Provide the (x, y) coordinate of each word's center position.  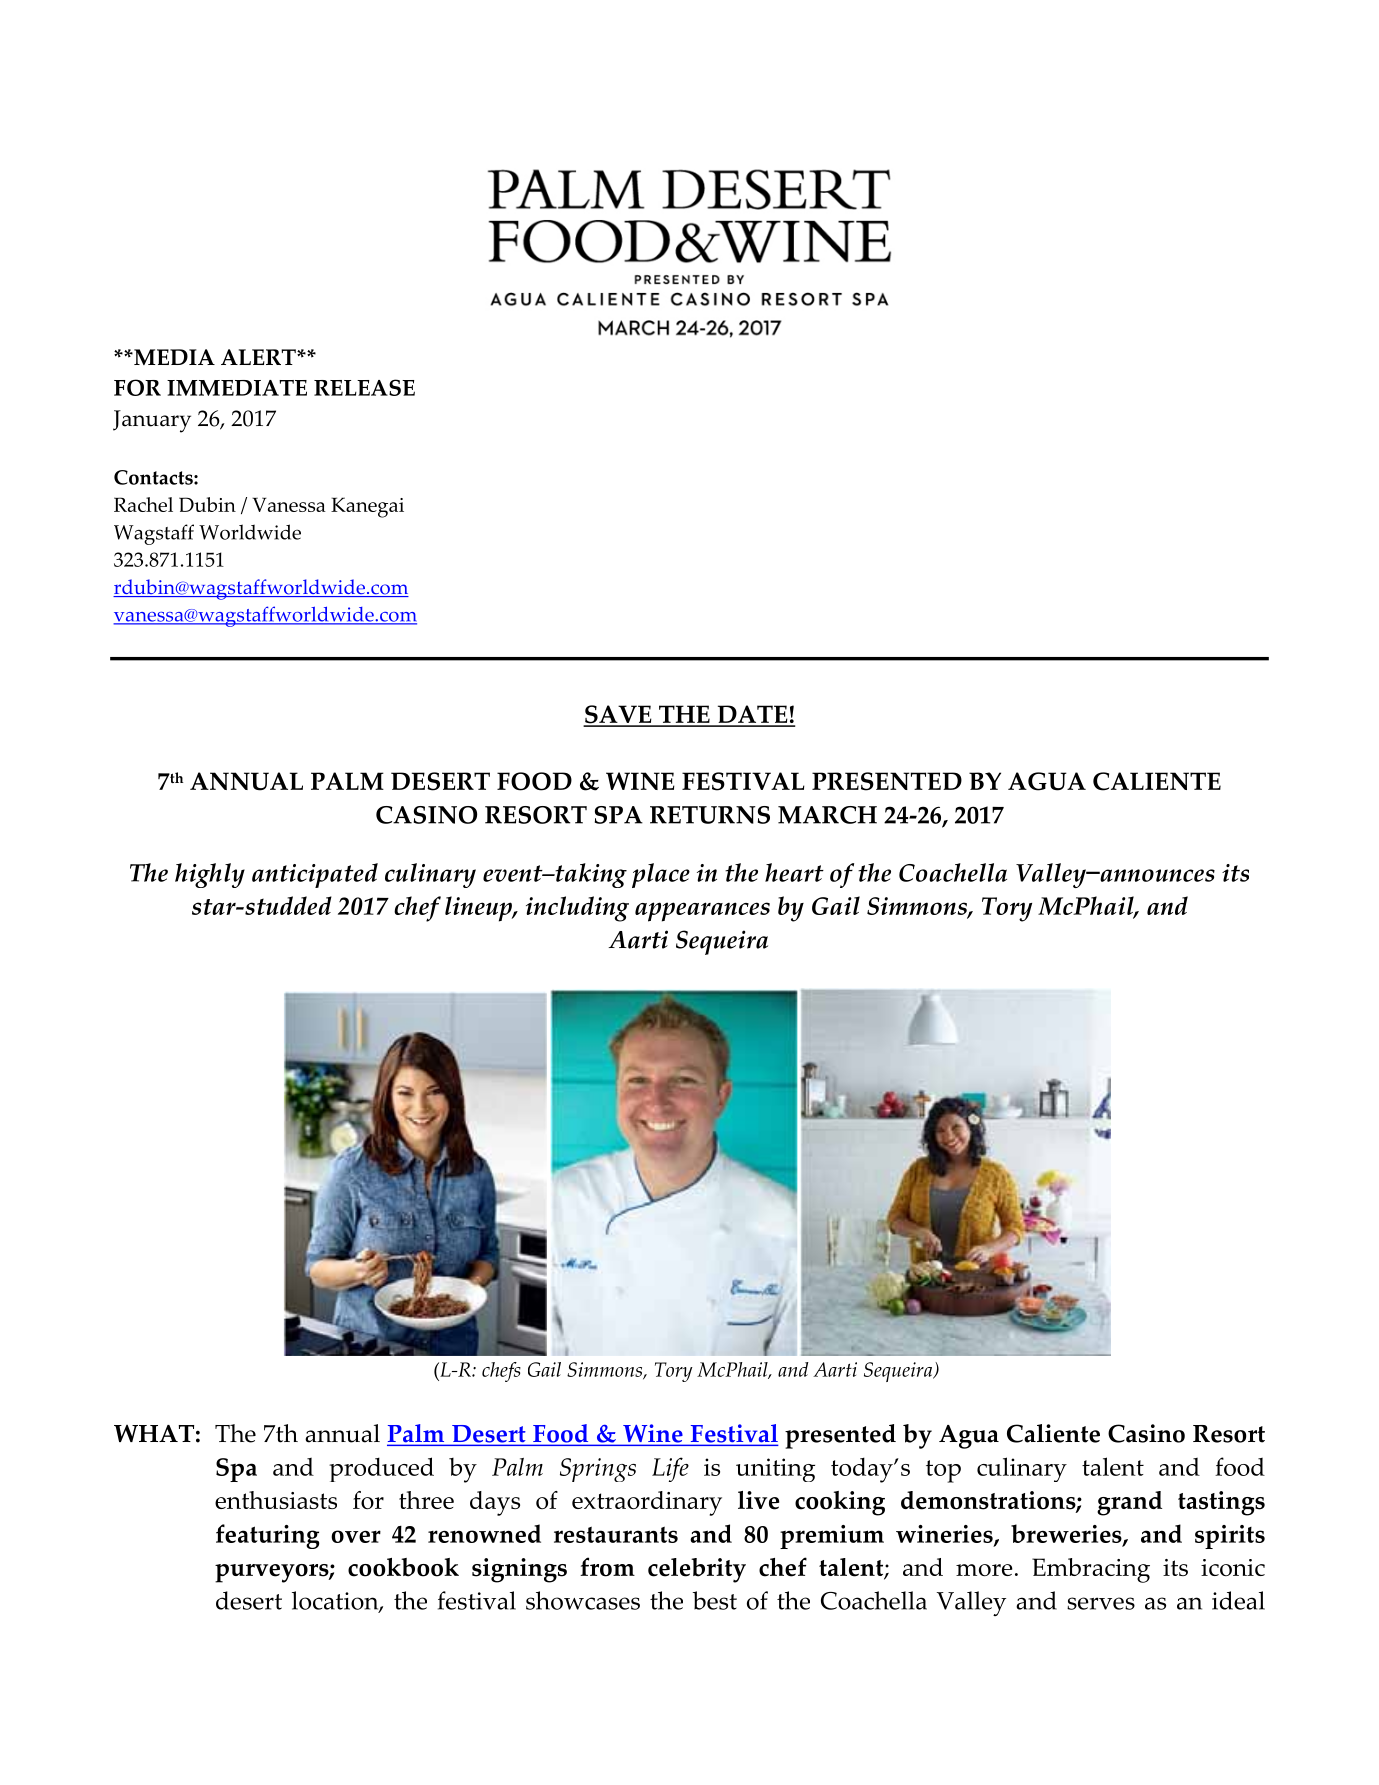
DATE (752, 715)
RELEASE (364, 387)
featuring (267, 1536)
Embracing (1091, 1570)
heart (794, 872)
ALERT (259, 357)
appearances (702, 912)
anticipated (315, 875)
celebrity (697, 1570)
